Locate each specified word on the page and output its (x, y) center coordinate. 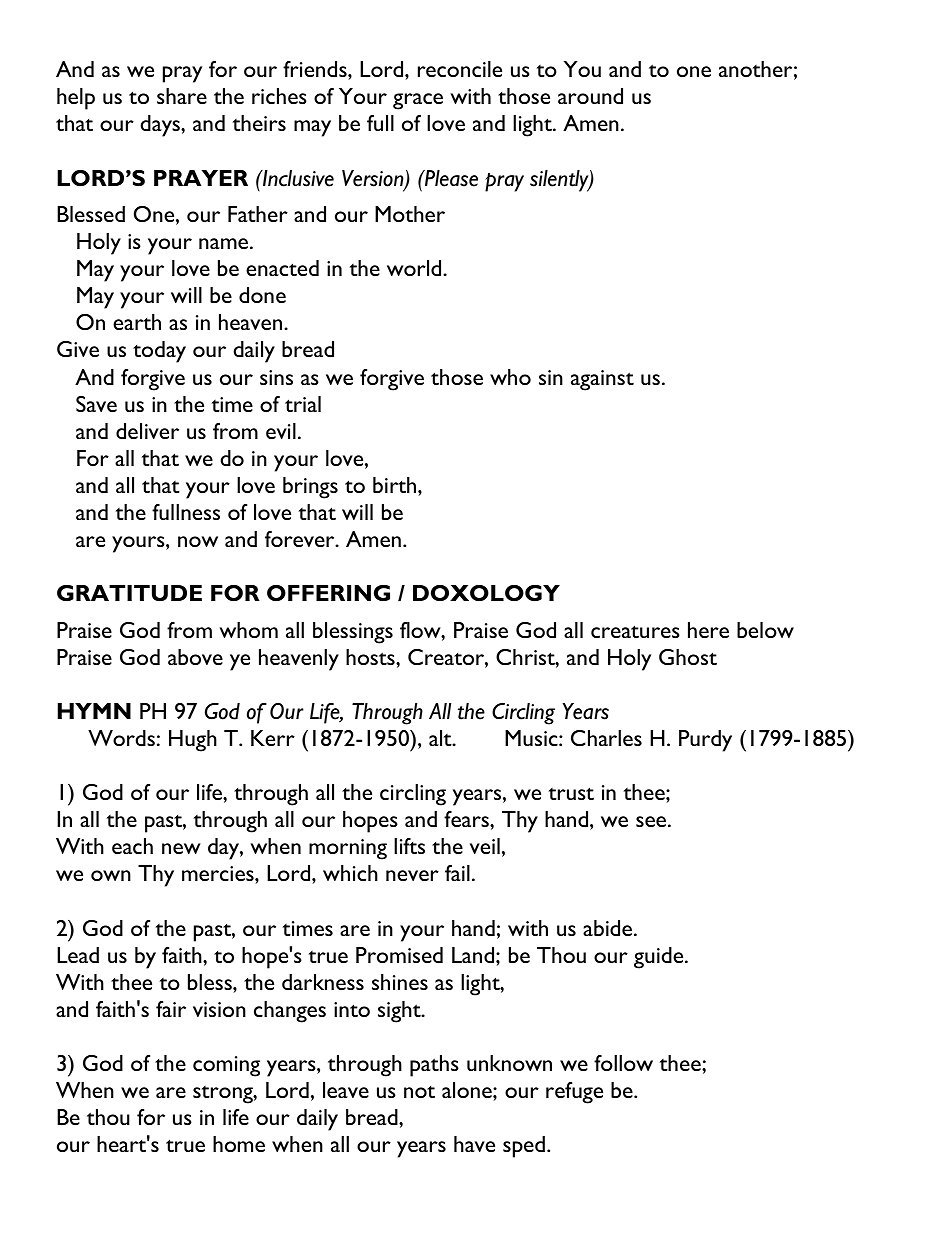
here (708, 630)
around (590, 96)
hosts (371, 657)
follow (623, 1063)
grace (418, 101)
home (239, 1144)
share (182, 96)
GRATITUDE (129, 593)
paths (434, 1066)
